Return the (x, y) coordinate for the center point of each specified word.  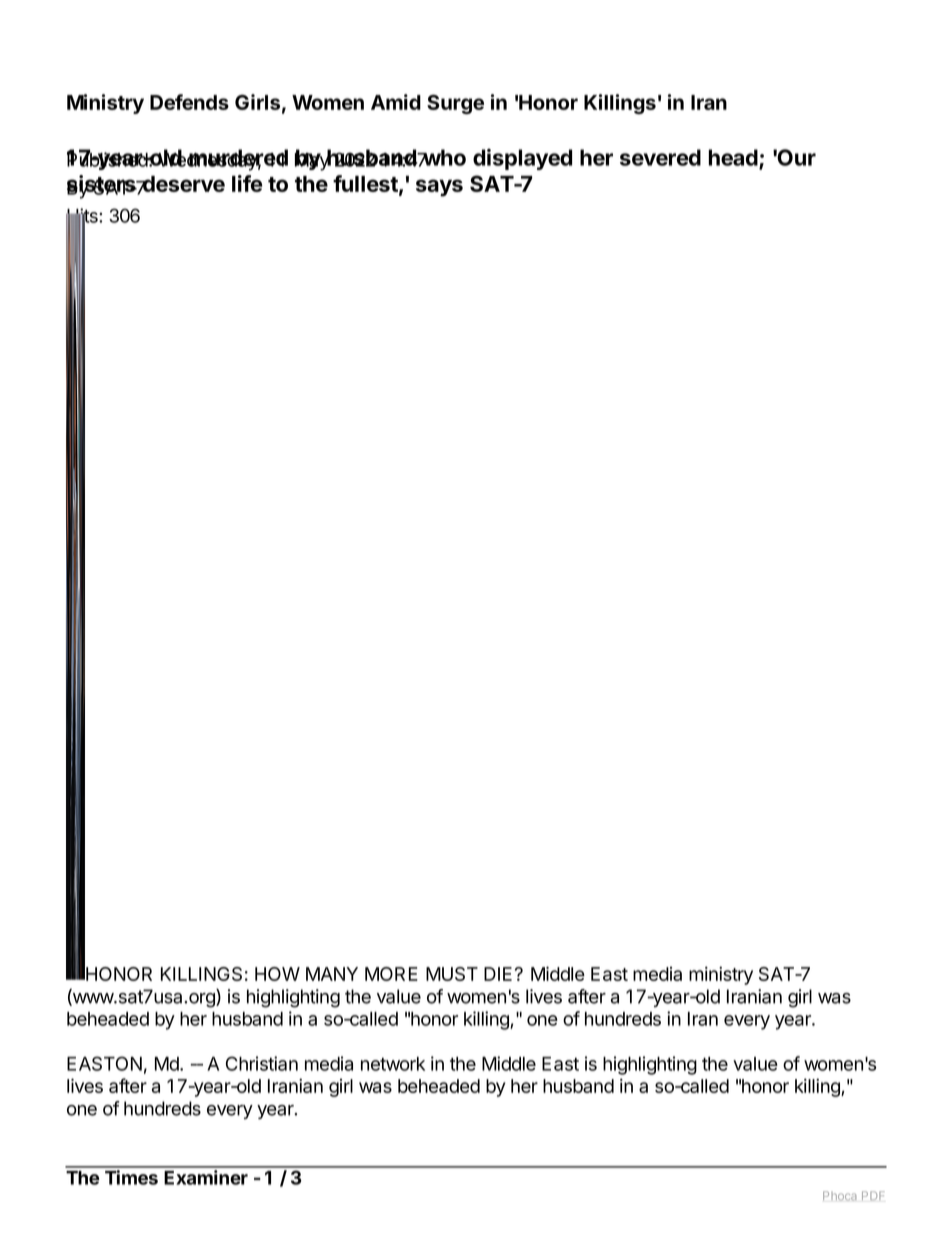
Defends (189, 102)
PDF (873, 1195)
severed (660, 157)
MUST (452, 974)
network (393, 1064)
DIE (498, 974)
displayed (522, 159)
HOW (277, 974)
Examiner (206, 1177)
